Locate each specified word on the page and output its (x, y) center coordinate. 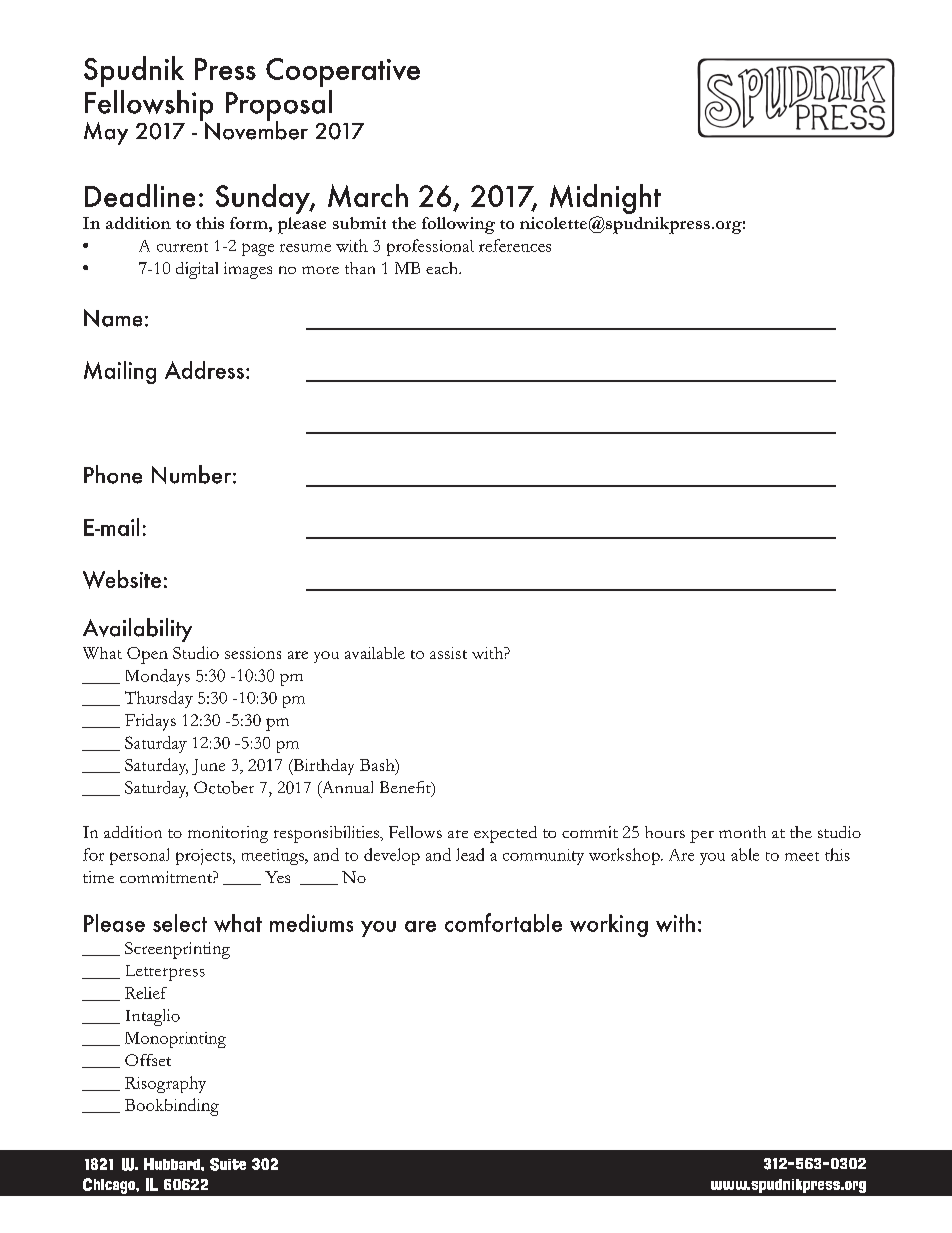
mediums (311, 923)
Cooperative (343, 72)
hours (665, 832)
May (106, 133)
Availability (137, 630)
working (609, 925)
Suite (228, 1164)
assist (448, 653)
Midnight (605, 199)
